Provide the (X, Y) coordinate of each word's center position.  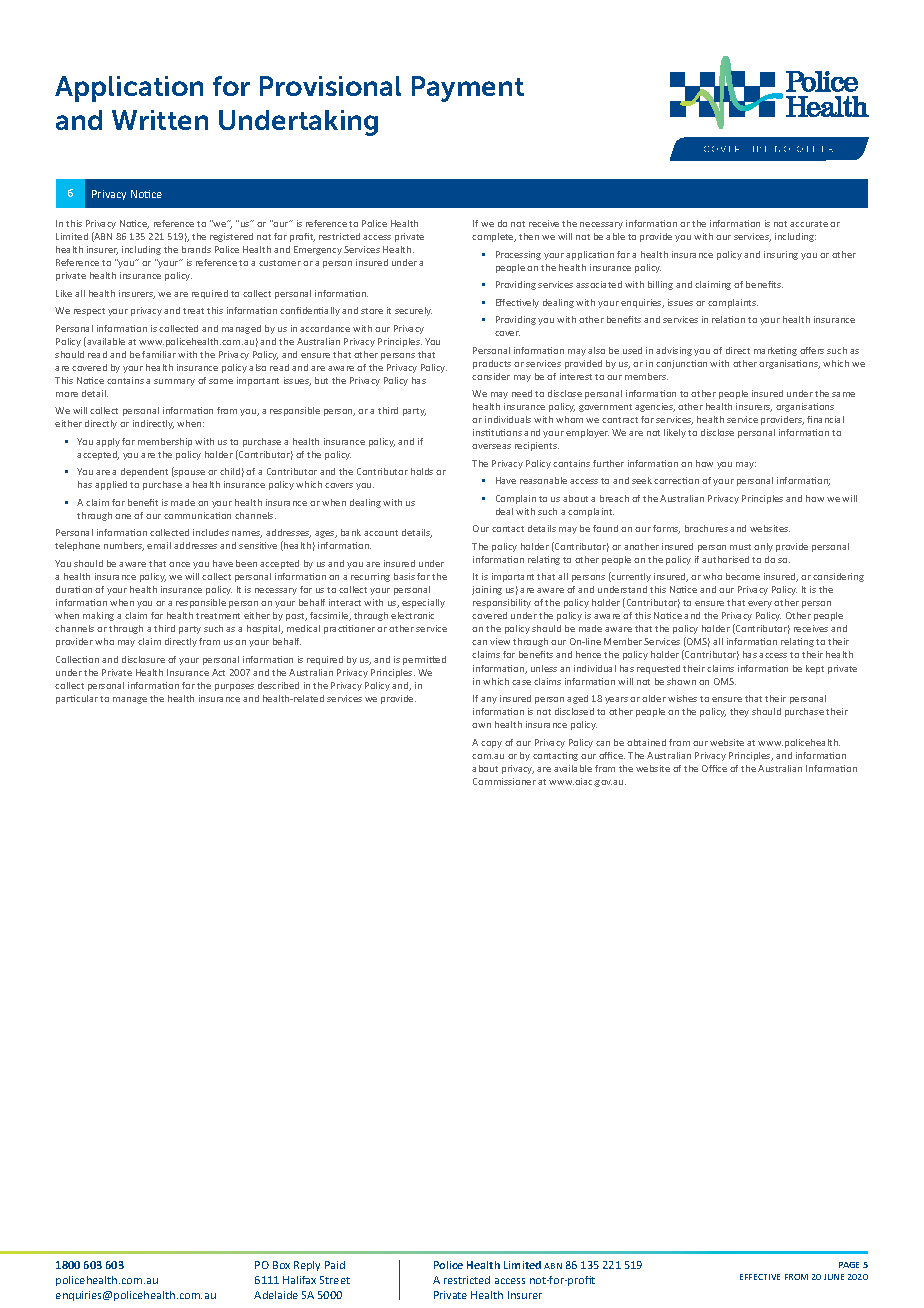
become (743, 576)
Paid (335, 1265)
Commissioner (504, 781)
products (492, 364)
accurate (809, 224)
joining (487, 590)
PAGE (849, 1265)
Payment (468, 89)
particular (77, 699)
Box (281, 1265)
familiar (159, 354)
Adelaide (276, 1295)
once (179, 564)
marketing (775, 351)
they (739, 712)
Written (160, 120)
